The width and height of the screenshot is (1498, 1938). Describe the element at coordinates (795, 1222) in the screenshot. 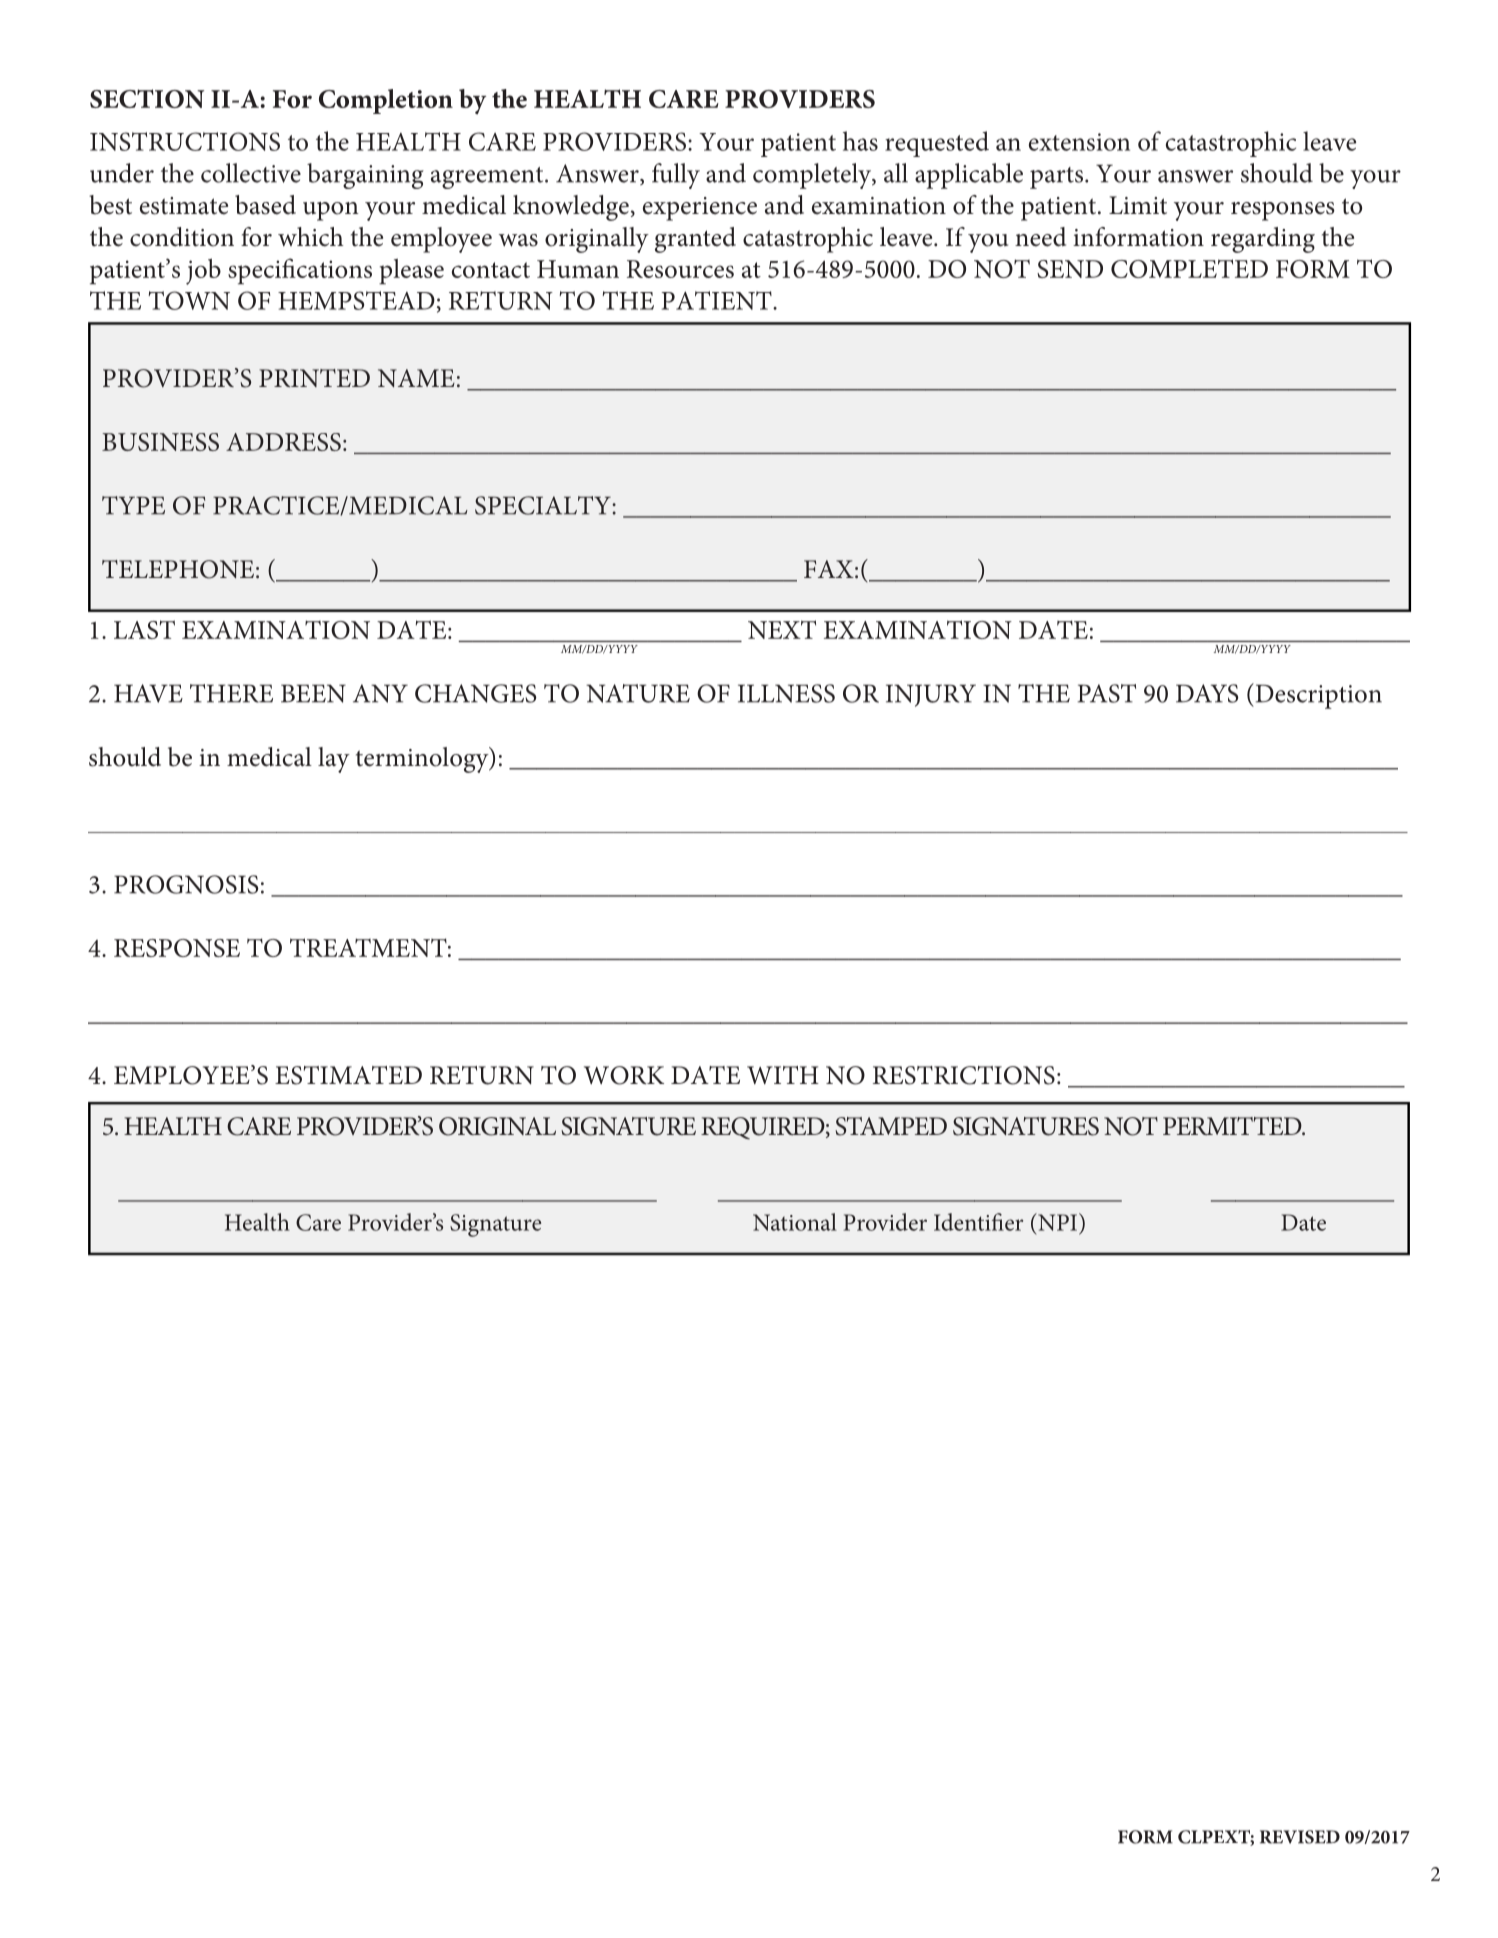

I see `National` at that location.
